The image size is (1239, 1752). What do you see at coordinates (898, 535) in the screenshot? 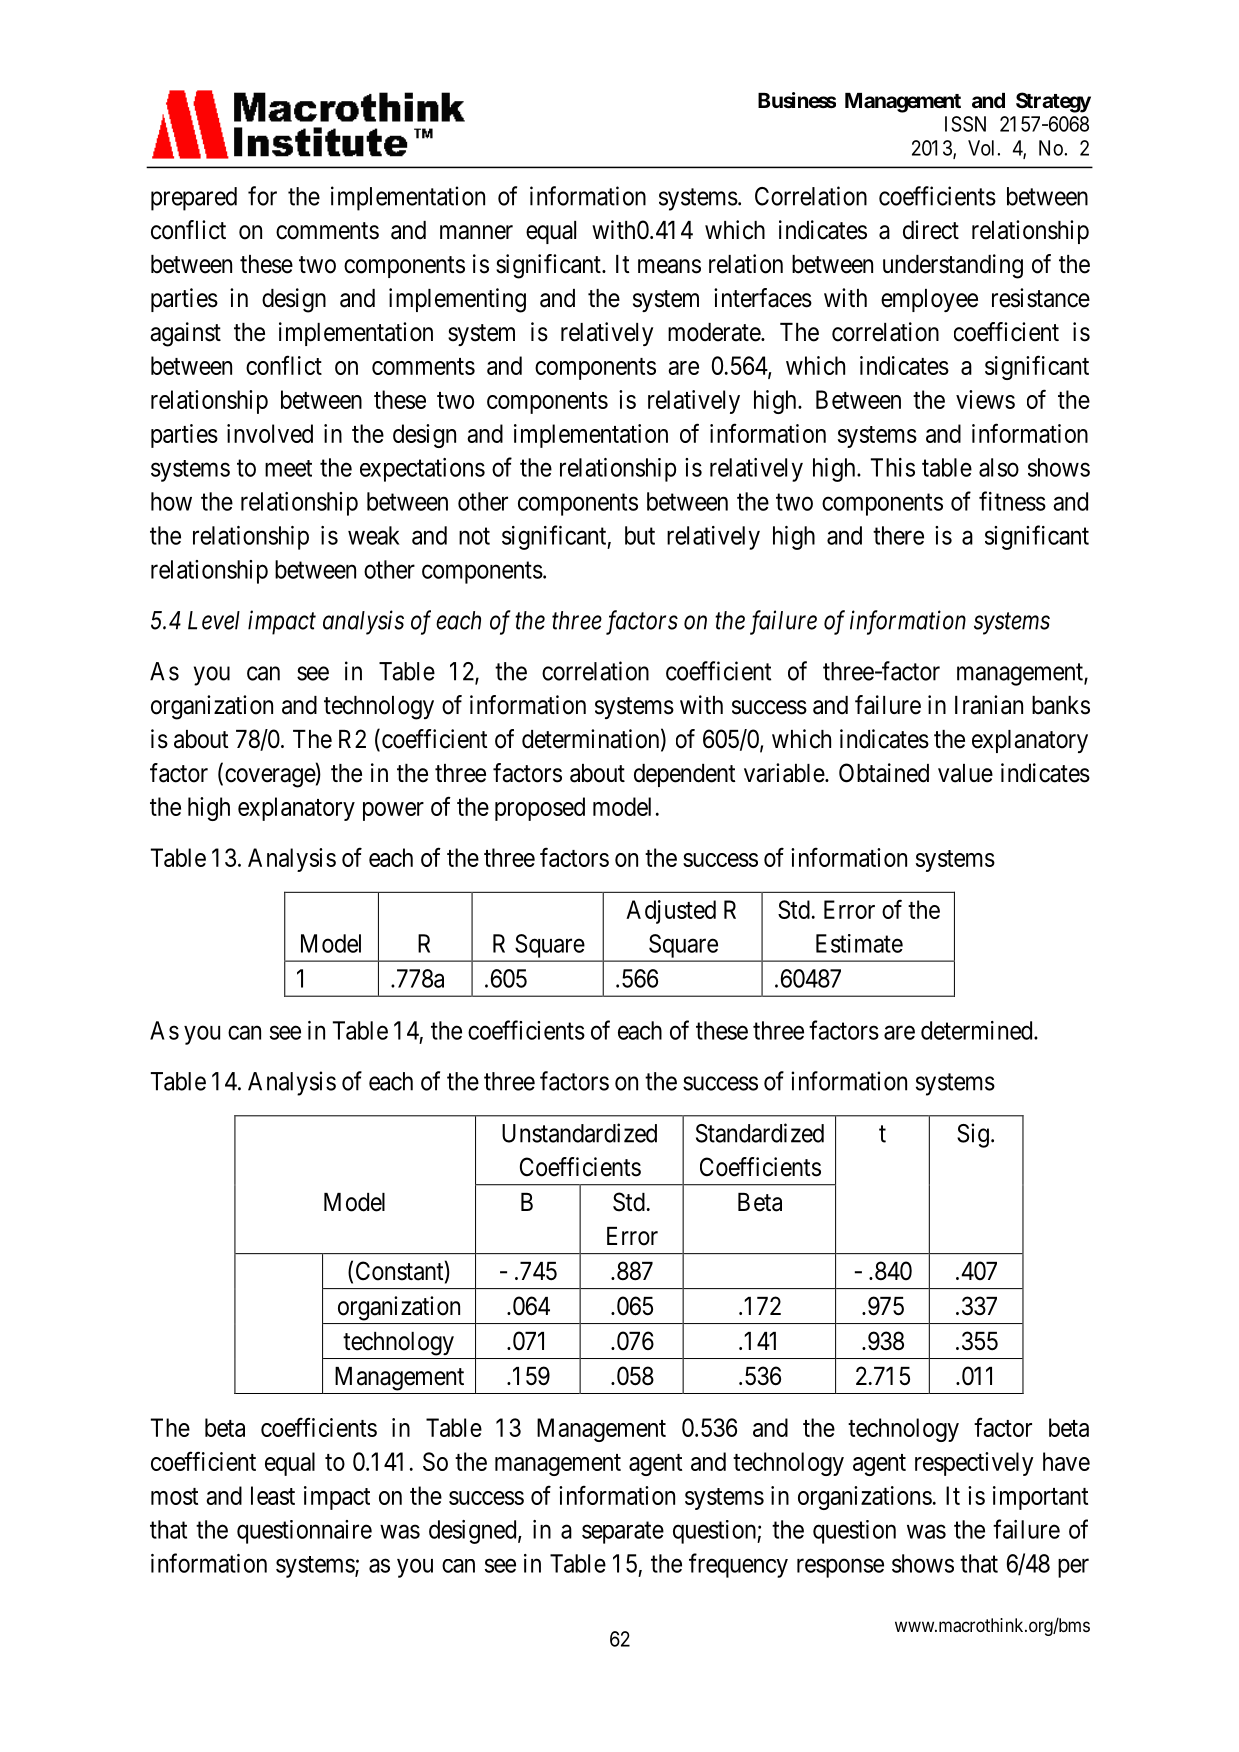
I see `there` at bounding box center [898, 535].
